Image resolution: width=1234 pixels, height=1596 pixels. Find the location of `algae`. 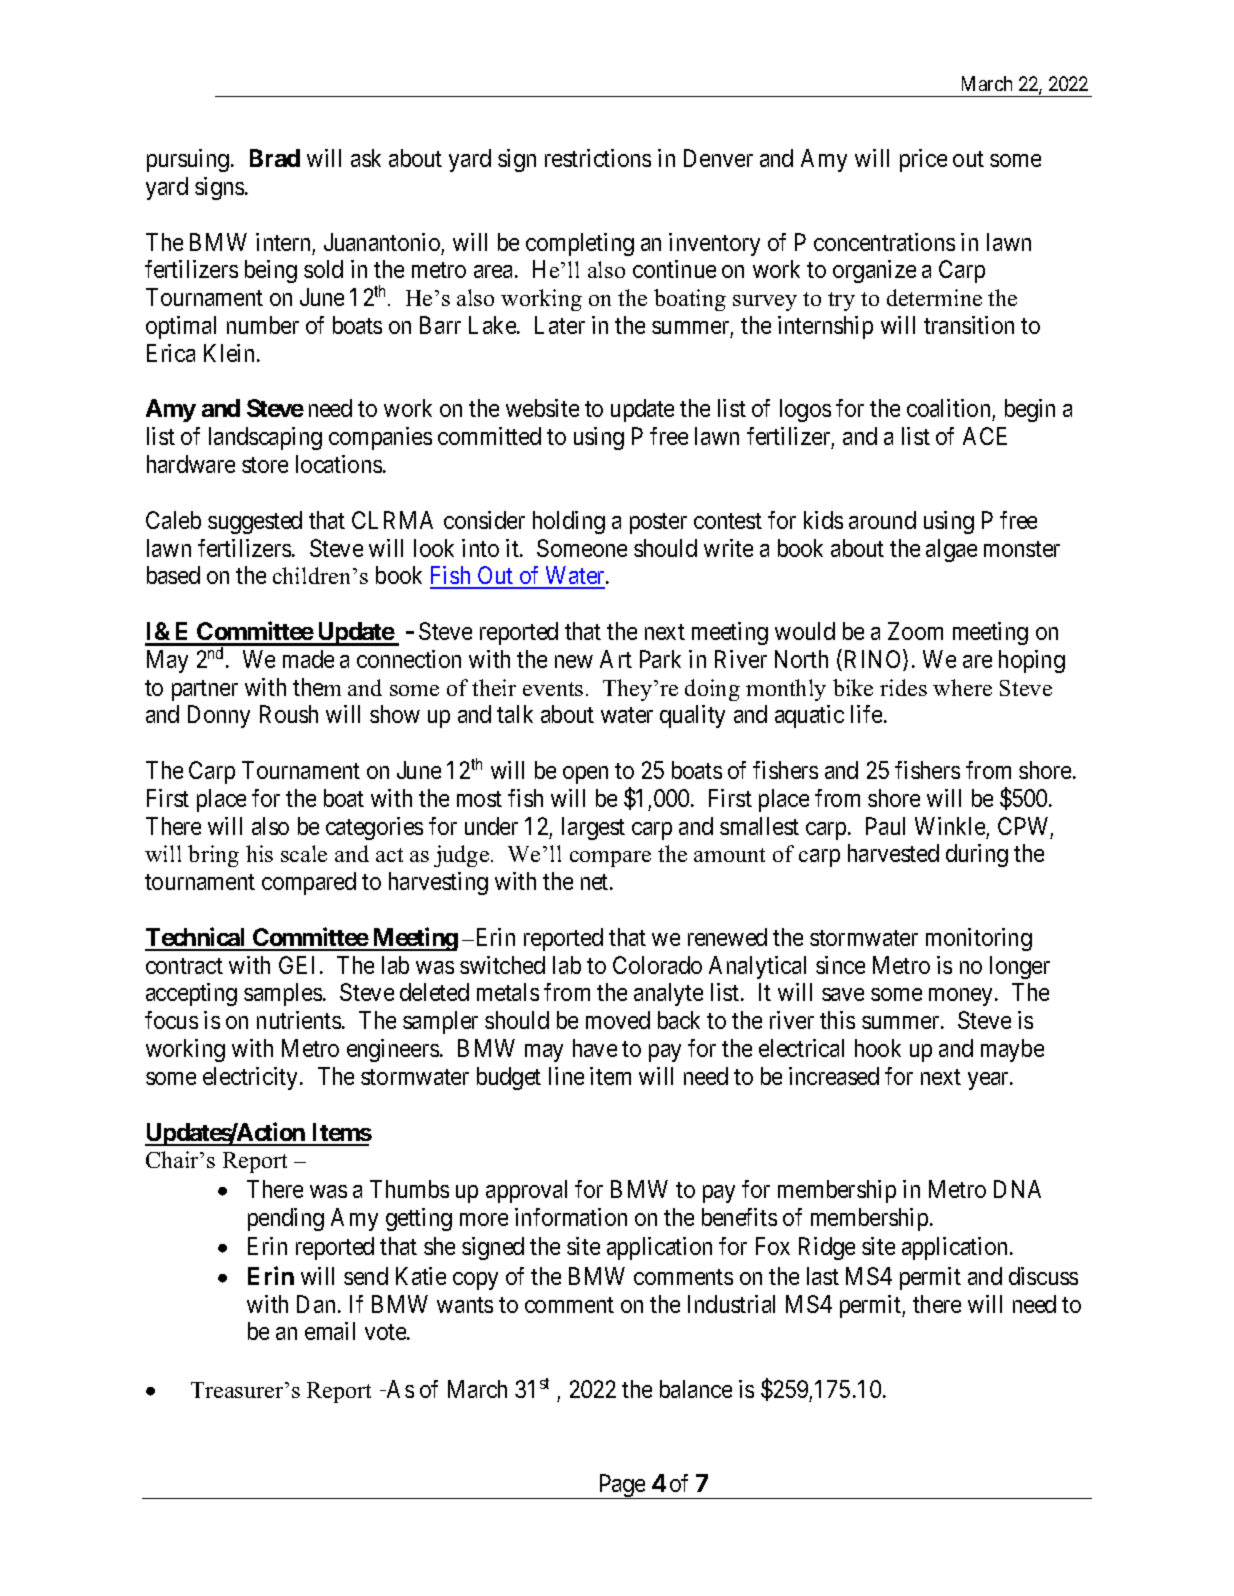

algae is located at coordinates (951, 550).
